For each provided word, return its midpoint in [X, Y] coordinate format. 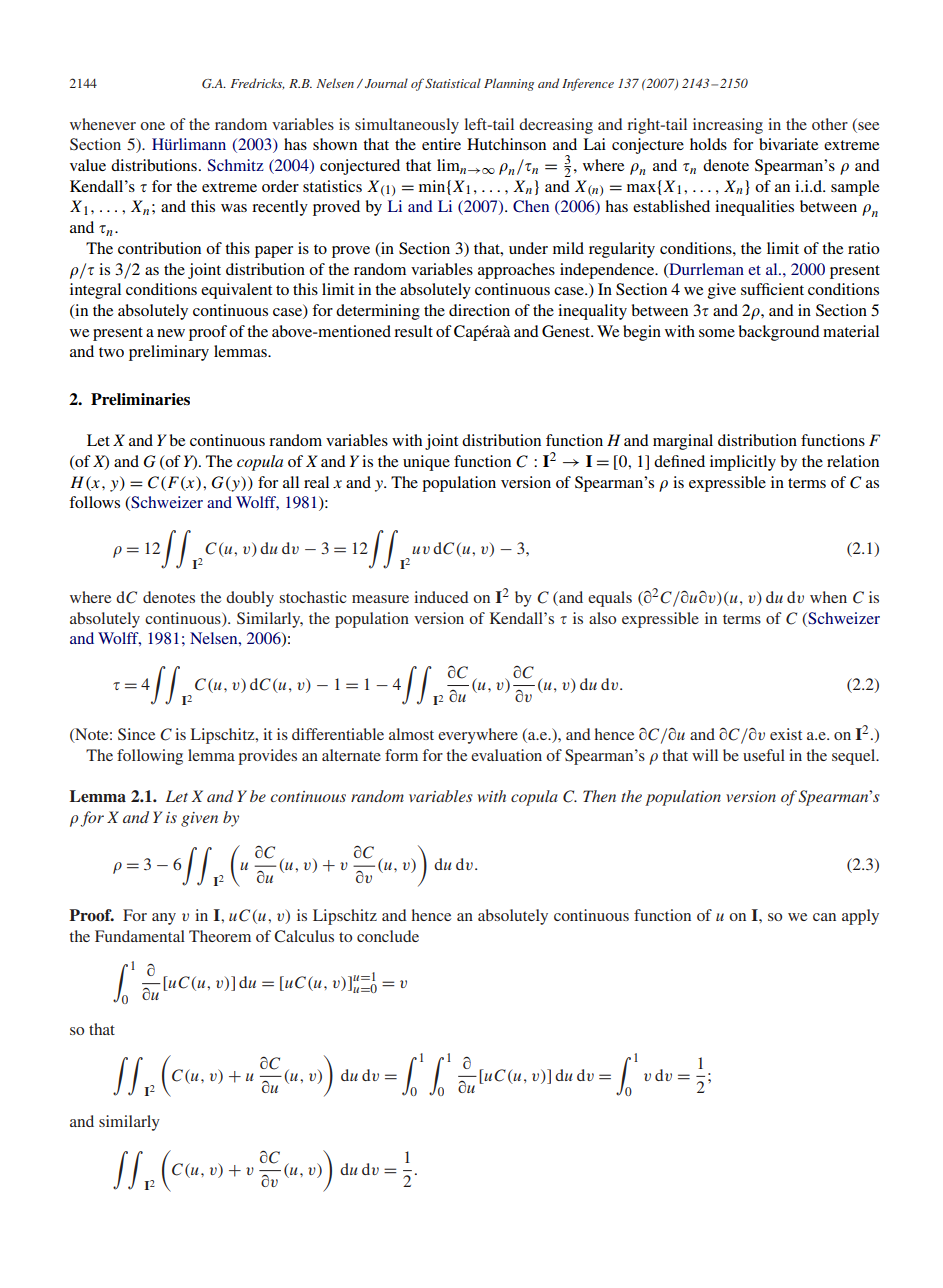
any [164, 919]
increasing [728, 126]
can [824, 917]
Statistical [453, 83]
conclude [388, 936]
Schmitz [236, 165]
